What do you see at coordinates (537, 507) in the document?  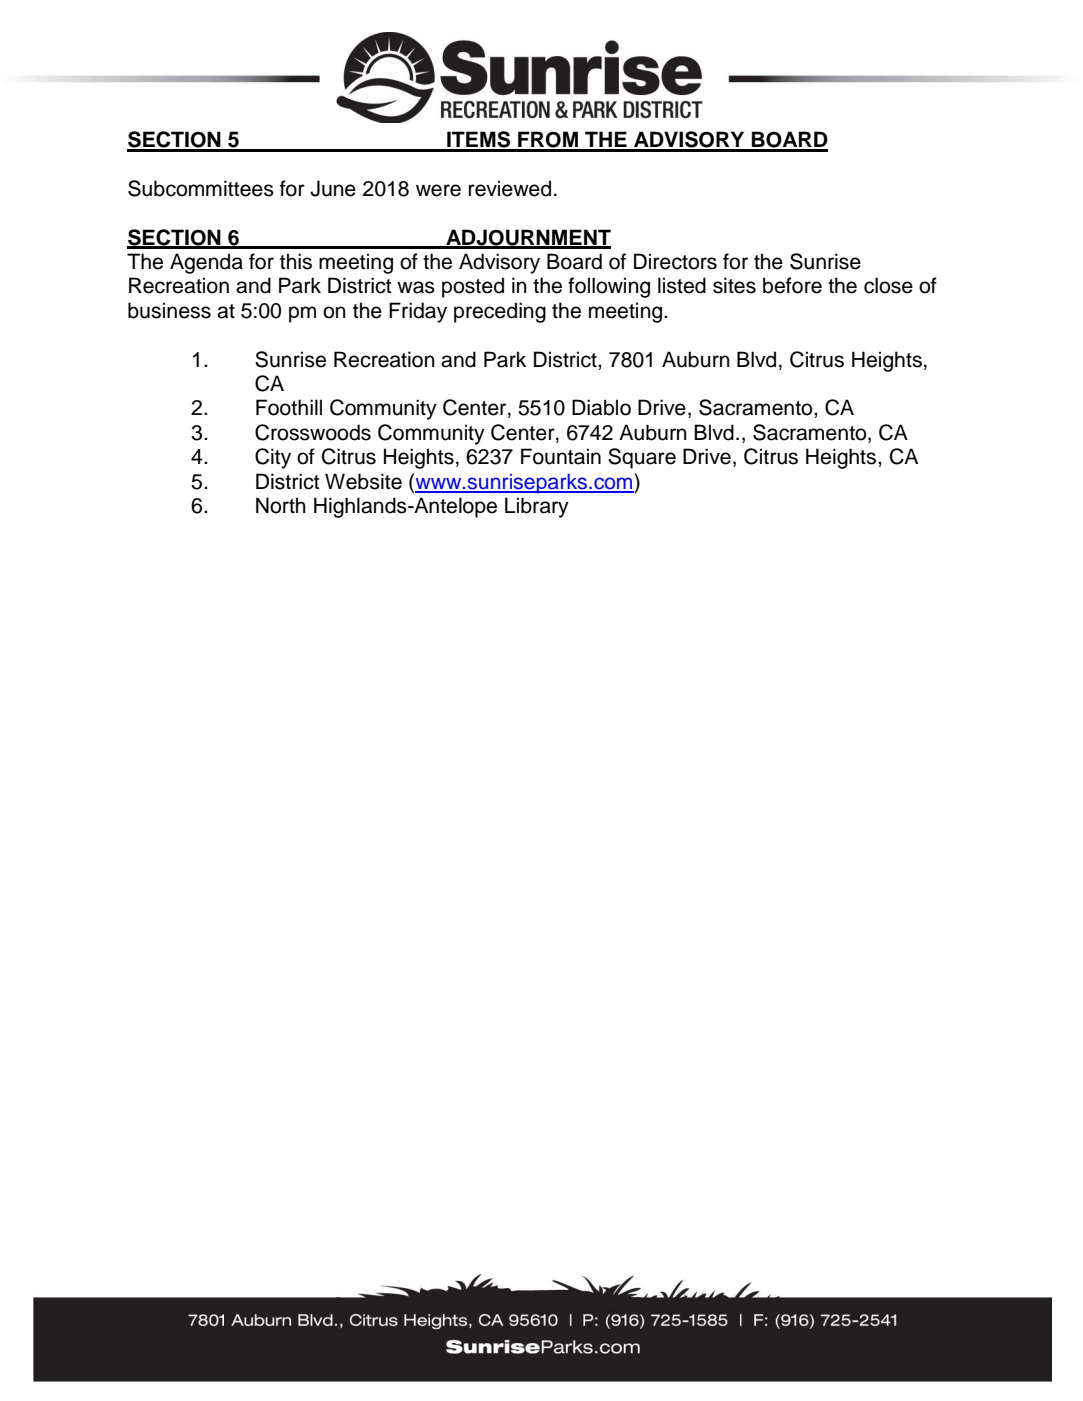 I see `Library` at bounding box center [537, 507].
